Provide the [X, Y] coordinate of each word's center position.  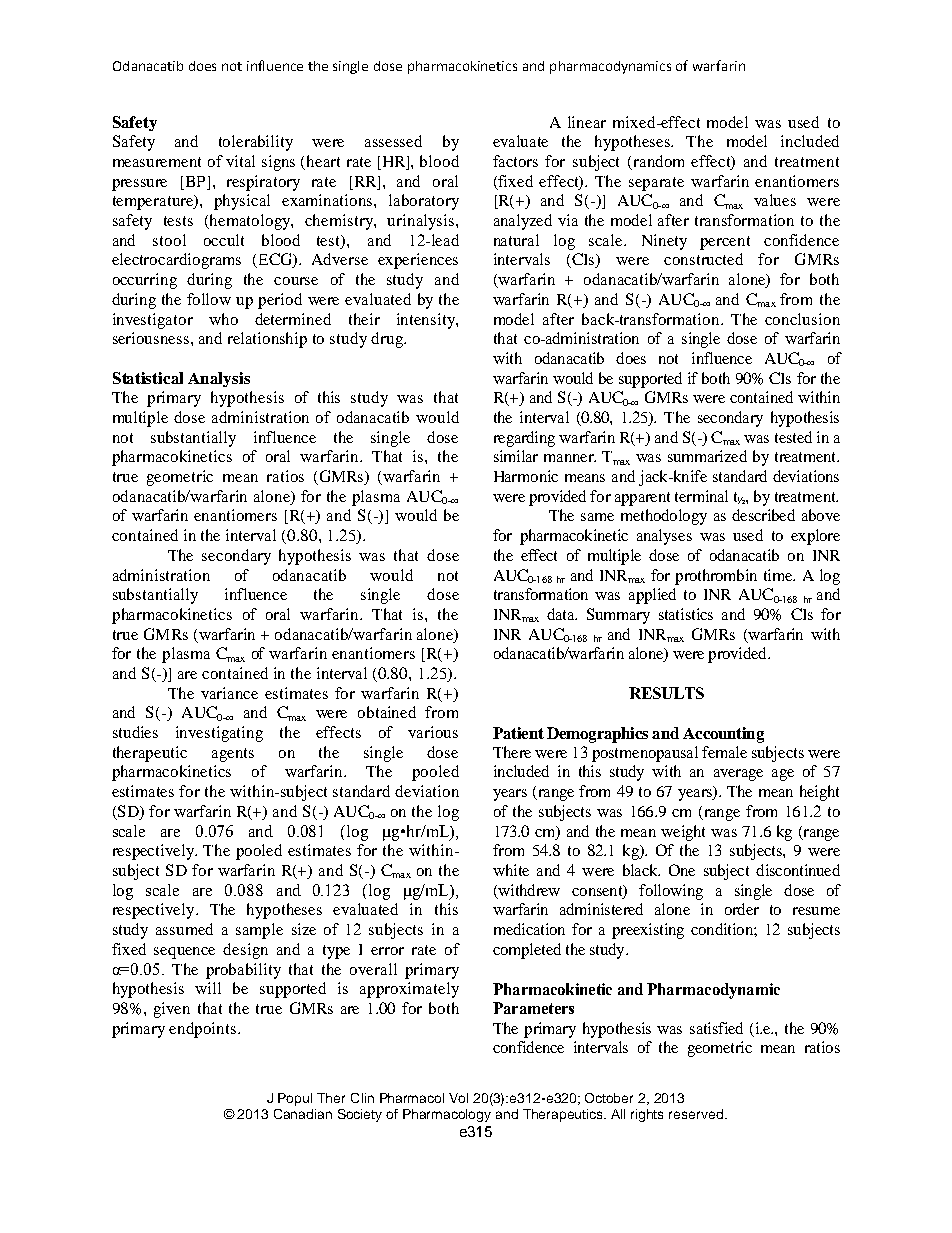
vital [240, 161]
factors [515, 161]
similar [516, 456]
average [738, 775]
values [775, 200]
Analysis [219, 379]
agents [233, 755]
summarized [707, 456]
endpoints [204, 1030]
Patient [518, 733]
